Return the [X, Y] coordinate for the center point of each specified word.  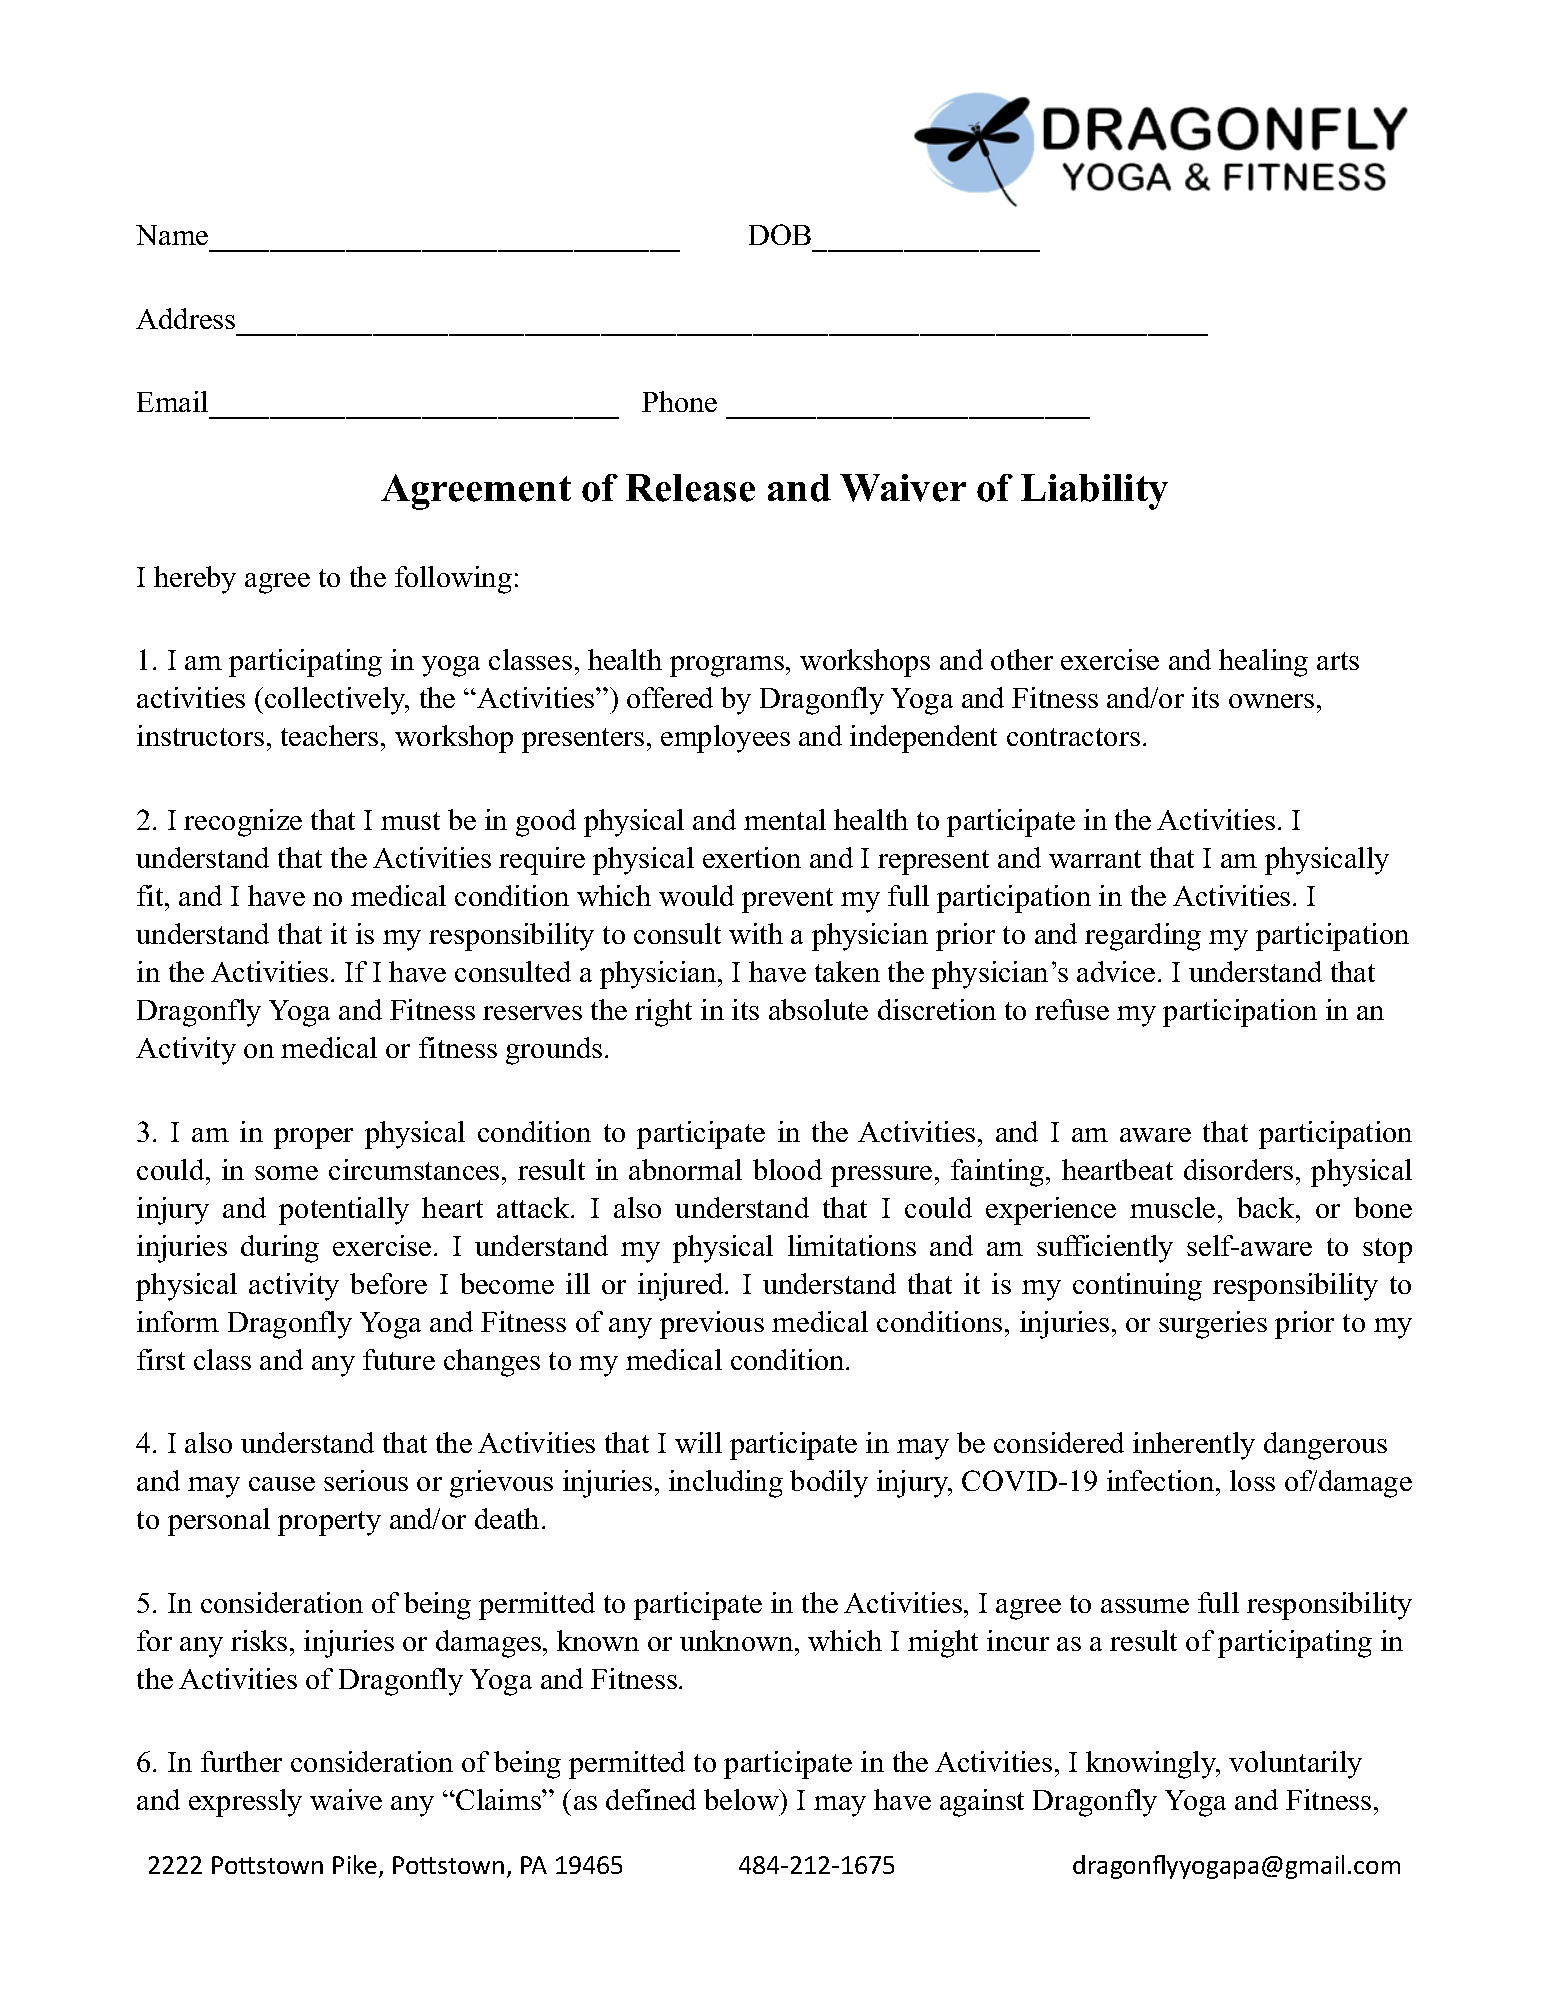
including [726, 1484]
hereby [195, 580]
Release [690, 488]
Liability [1094, 492]
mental [785, 819]
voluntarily [1295, 1765]
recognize [243, 823]
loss [1252, 1480]
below [742, 1799]
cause [282, 1484]
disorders [1238, 1169]
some [286, 1173]
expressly [245, 1803]
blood [787, 1169]
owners [1271, 701]
